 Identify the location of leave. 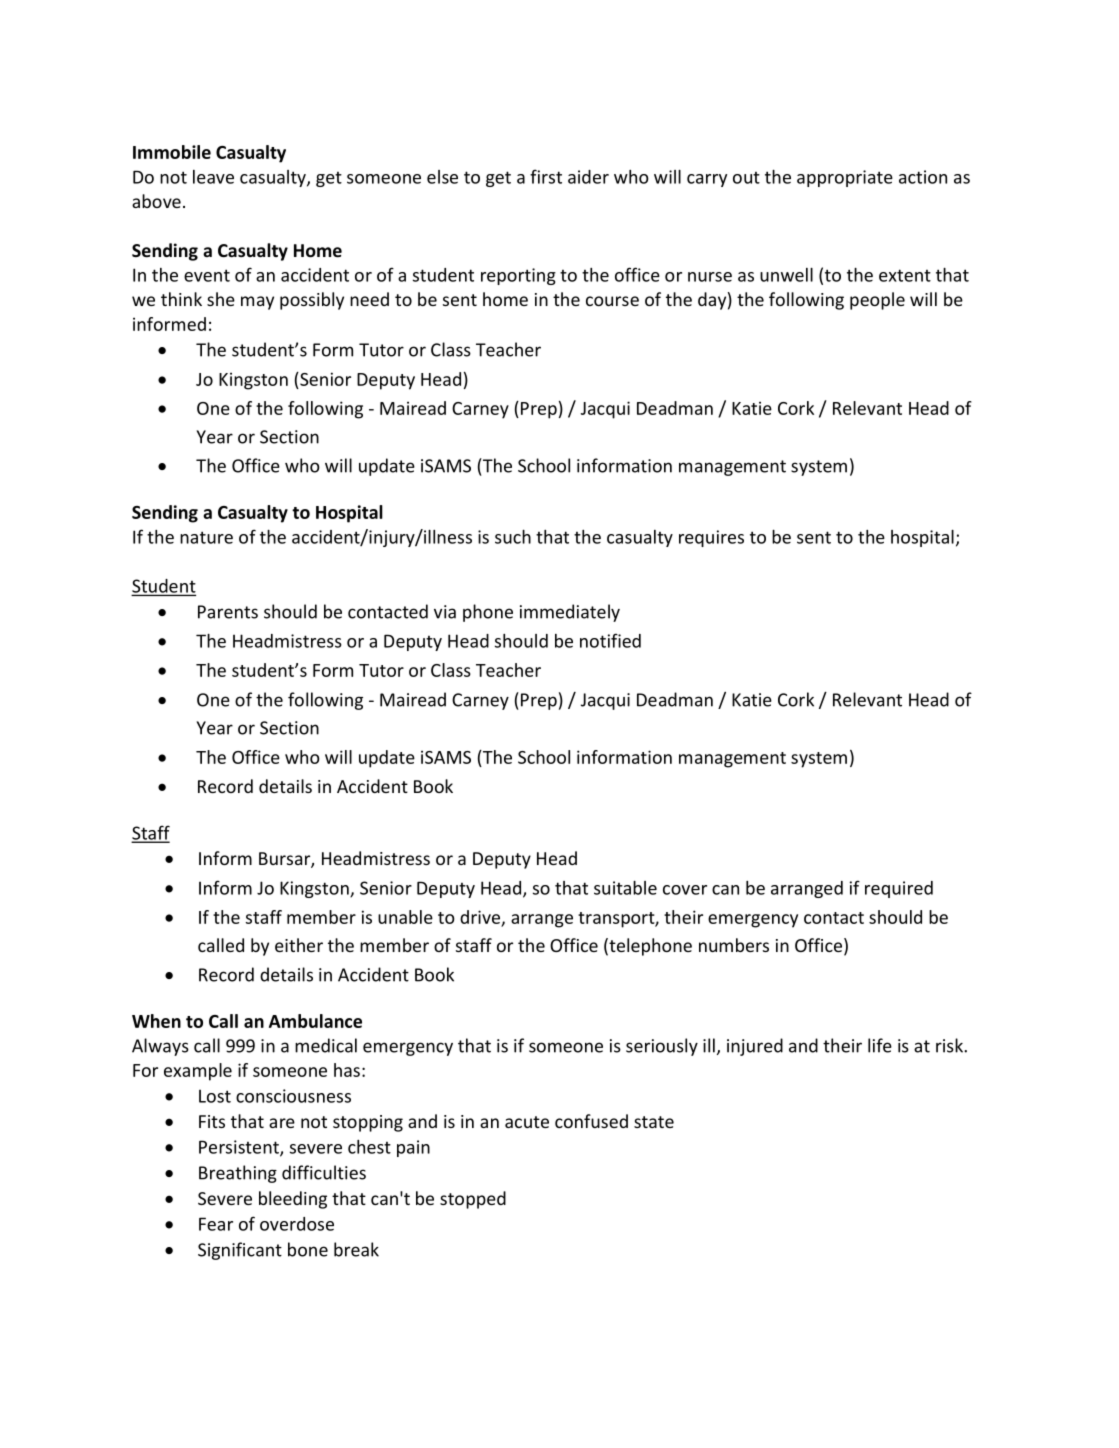
(213, 177).
